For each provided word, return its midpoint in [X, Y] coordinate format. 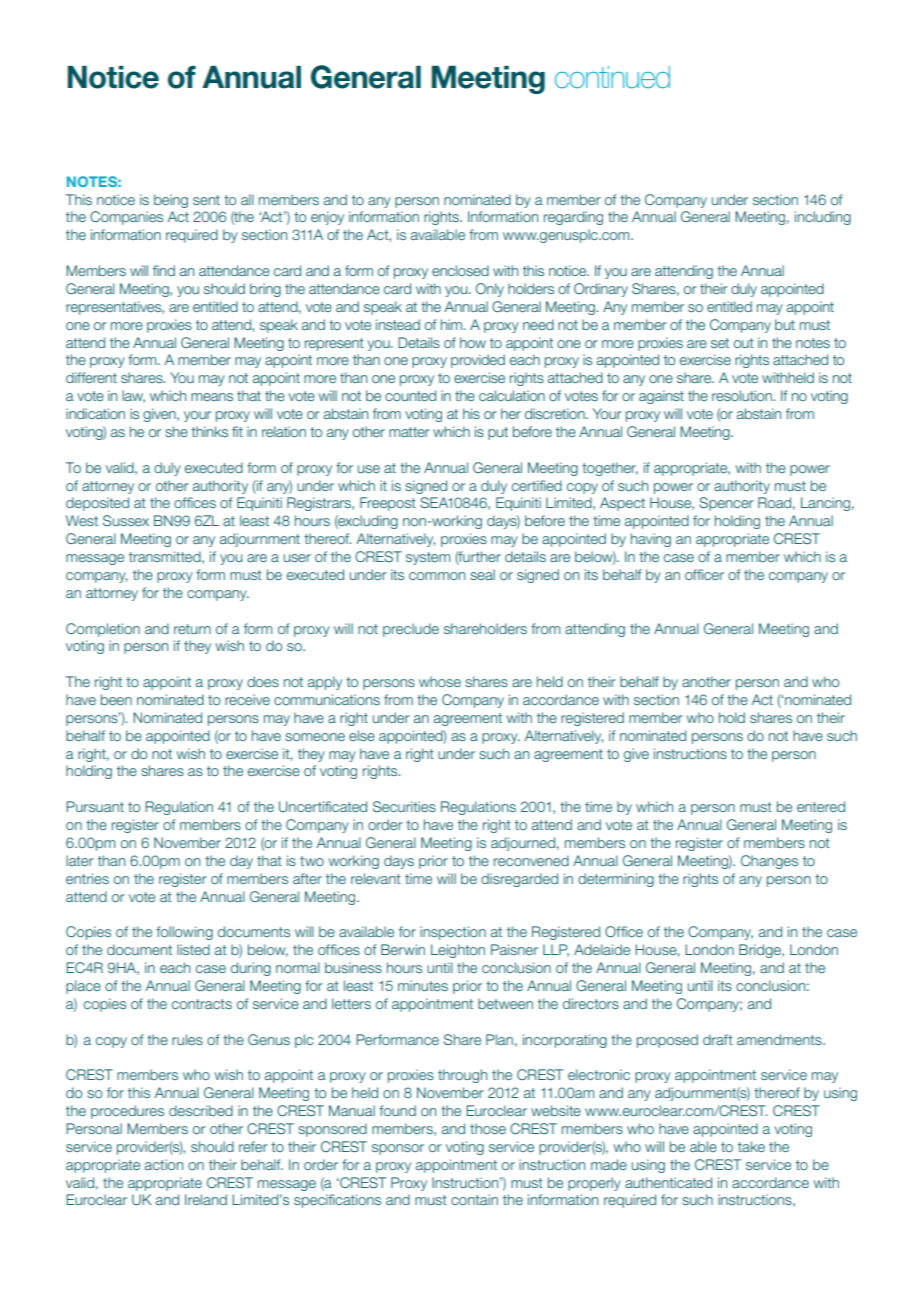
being [171, 201]
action [164, 1164]
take [751, 1146]
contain [474, 1199]
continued [612, 77]
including [823, 218]
